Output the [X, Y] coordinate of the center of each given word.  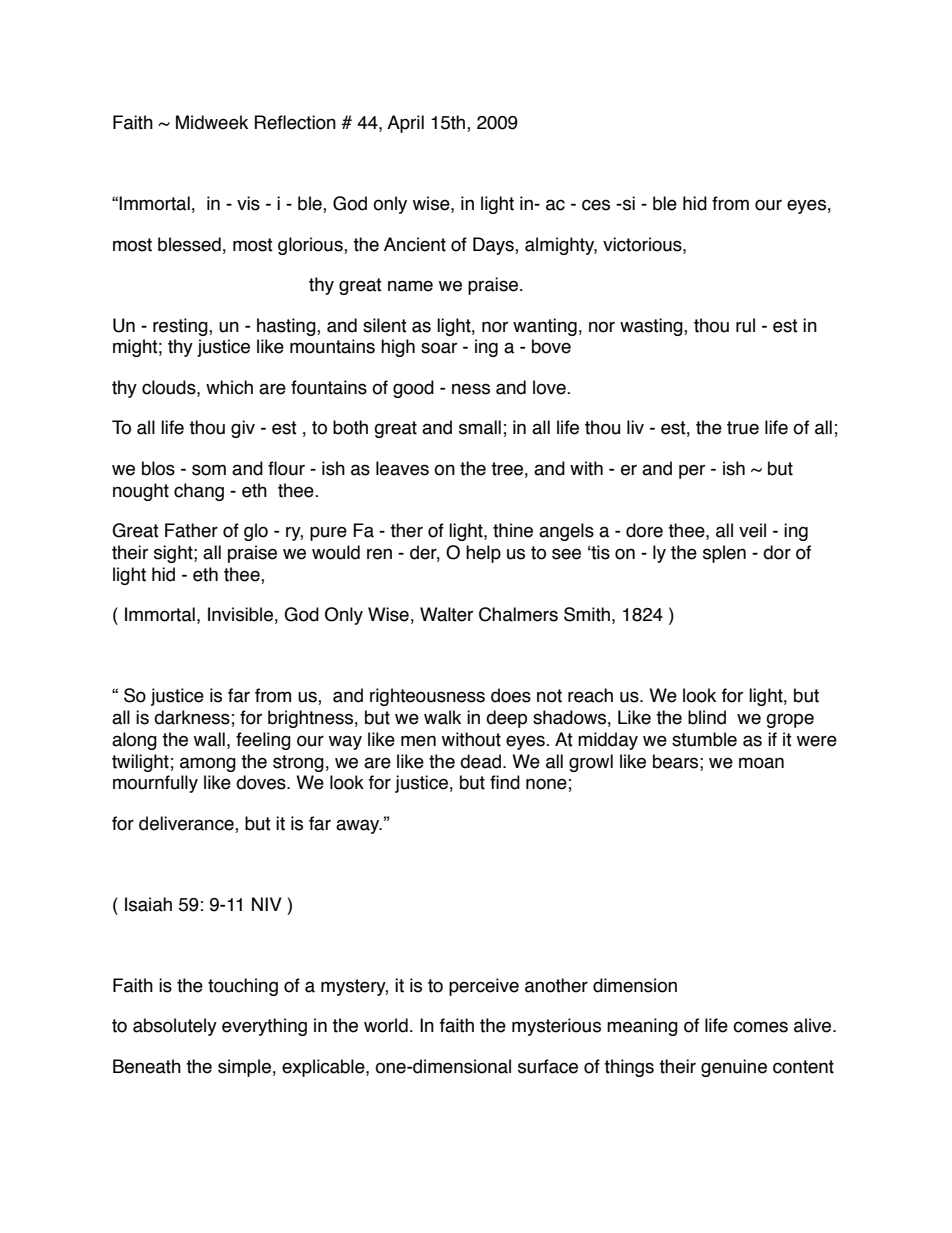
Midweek [212, 122]
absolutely [175, 1027]
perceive [484, 987]
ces [596, 205]
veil [752, 530]
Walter [446, 614]
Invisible [240, 614]
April [405, 124]
